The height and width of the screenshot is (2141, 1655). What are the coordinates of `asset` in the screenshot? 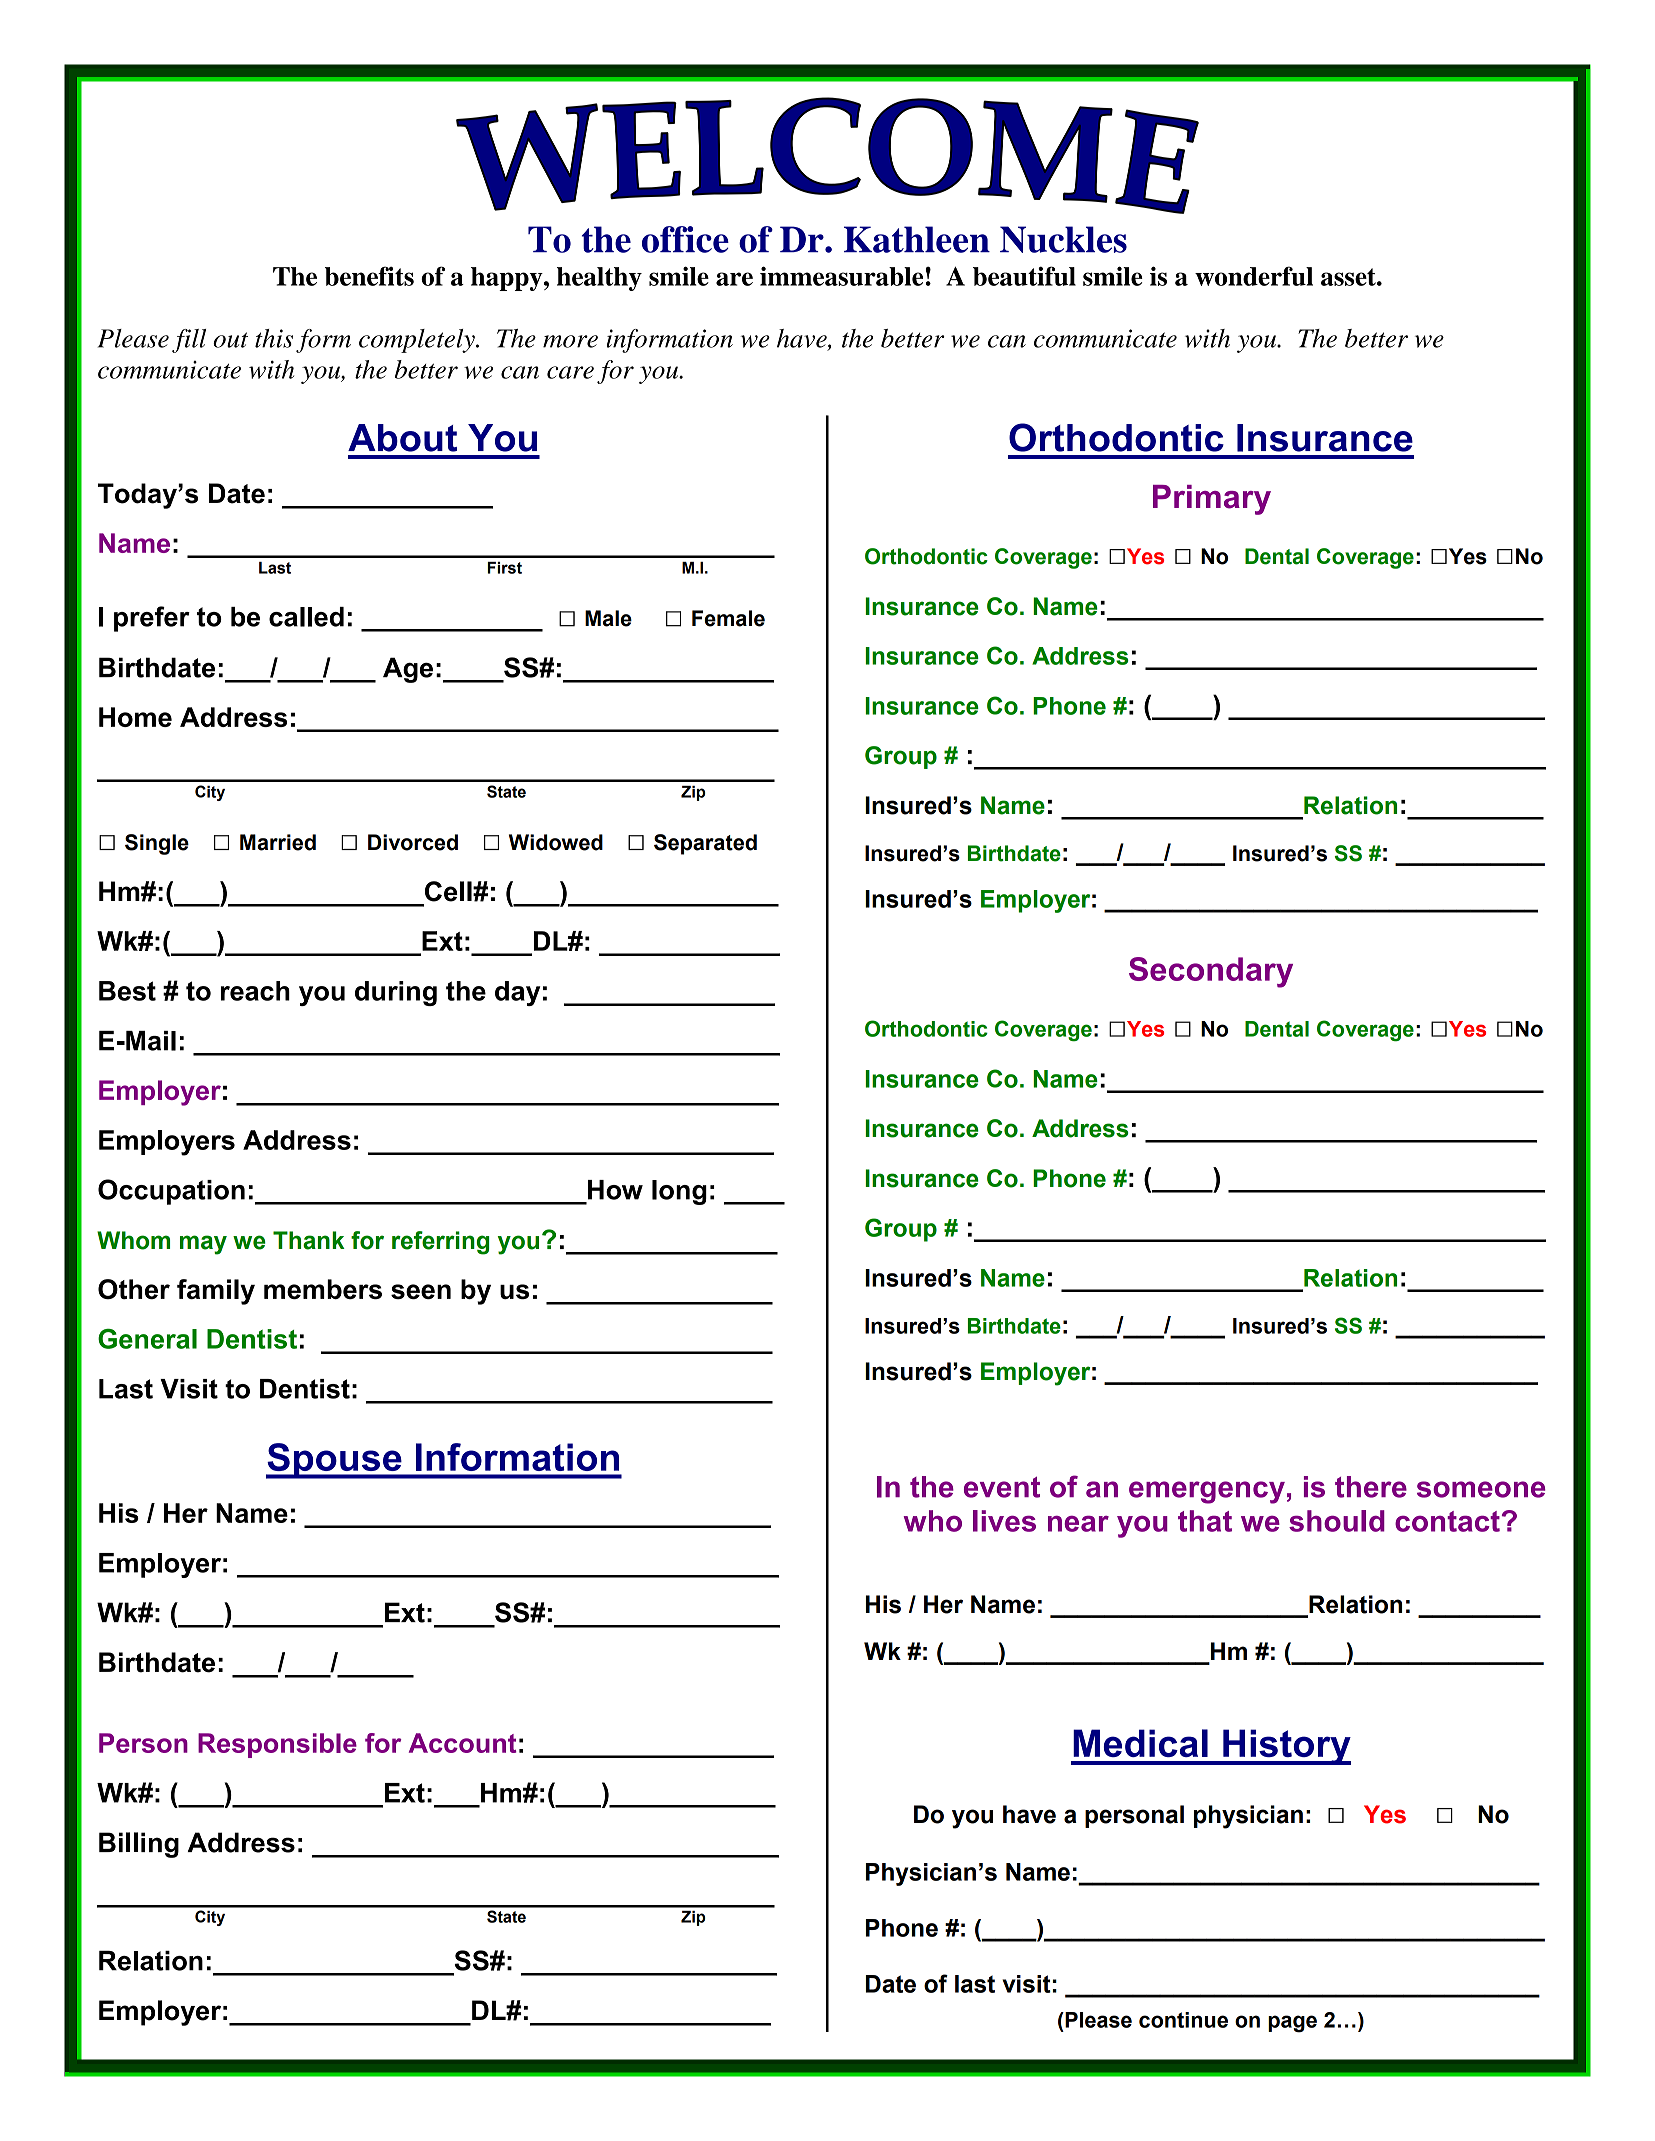 It's located at (1349, 277).
